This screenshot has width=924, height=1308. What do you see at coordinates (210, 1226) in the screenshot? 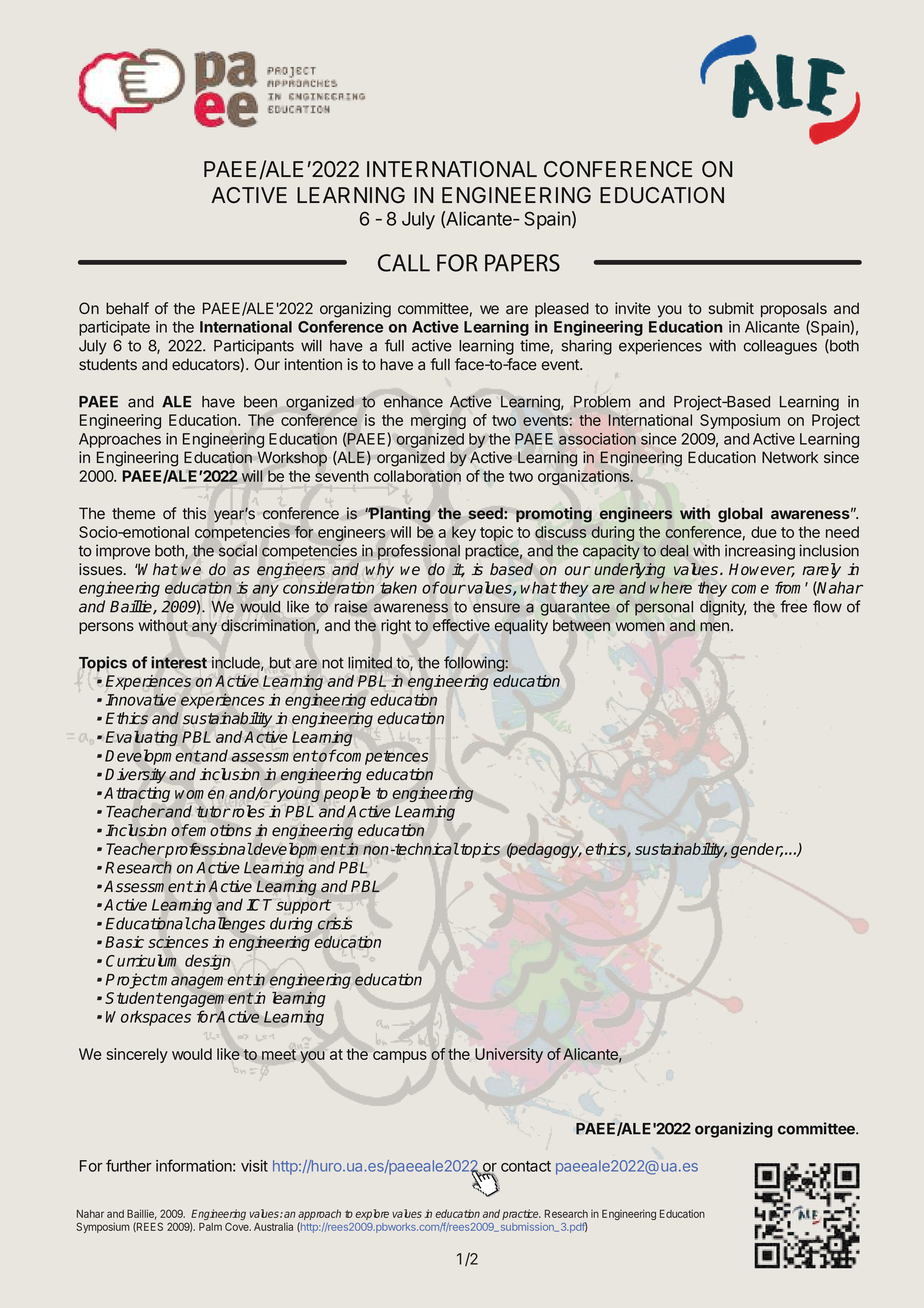
I see `Palm` at bounding box center [210, 1226].
